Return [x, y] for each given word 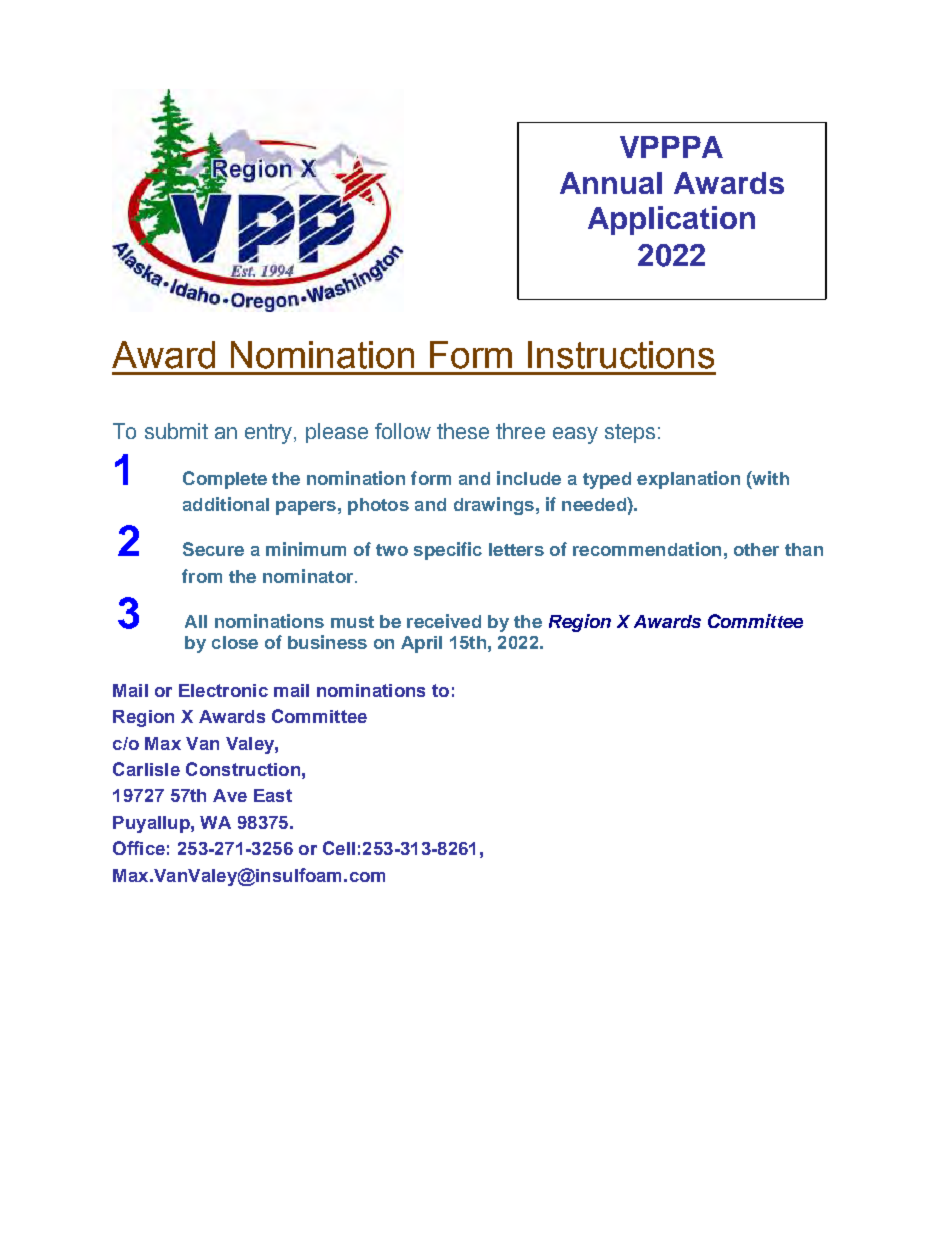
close [235, 642]
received [444, 621]
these [463, 431]
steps [630, 433]
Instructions [621, 355]
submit [176, 431]
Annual [611, 183]
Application [671, 220]
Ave [230, 795]
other [756, 549]
